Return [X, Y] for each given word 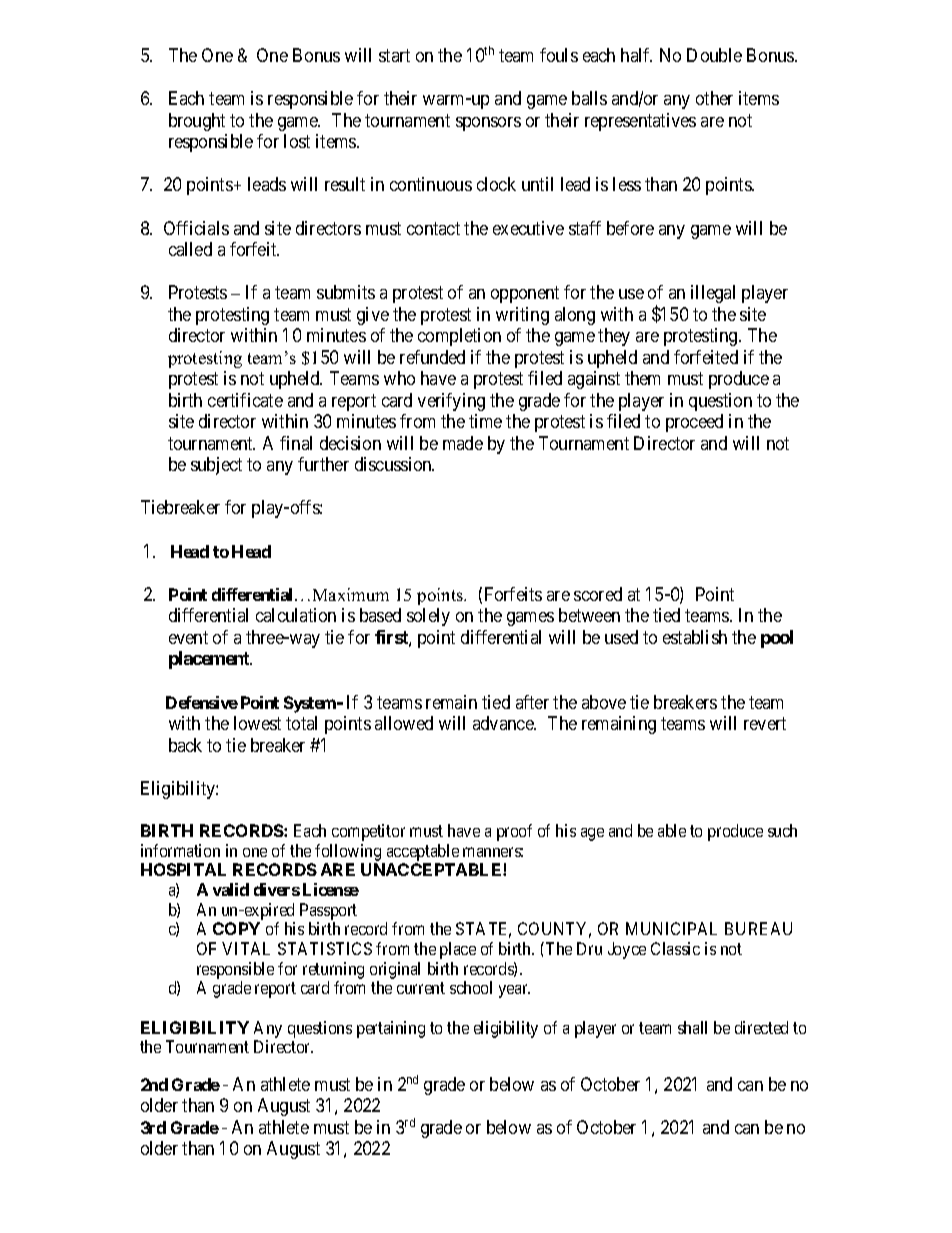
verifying [451, 402]
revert [765, 723]
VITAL [246, 948]
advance [504, 723]
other [714, 98]
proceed [694, 423]
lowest [257, 723]
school [471, 987]
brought [197, 122]
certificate [245, 400]
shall [692, 1027]
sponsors [488, 124]
